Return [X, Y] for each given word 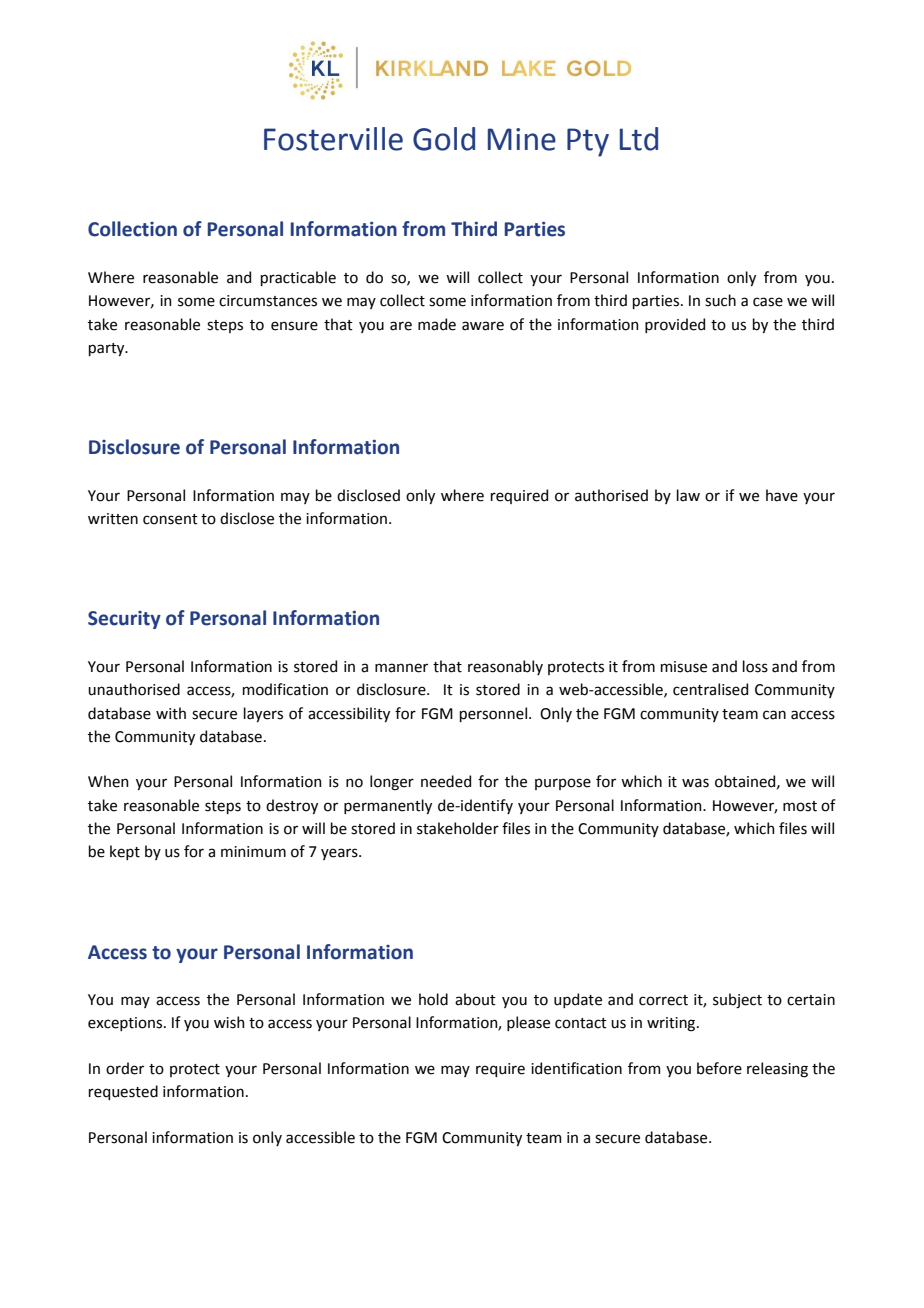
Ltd [639, 139]
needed [446, 781]
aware [483, 326]
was [695, 783]
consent [170, 519]
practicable [298, 278]
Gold [444, 139]
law [688, 495]
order [125, 1068]
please [528, 1023]
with [171, 713]
